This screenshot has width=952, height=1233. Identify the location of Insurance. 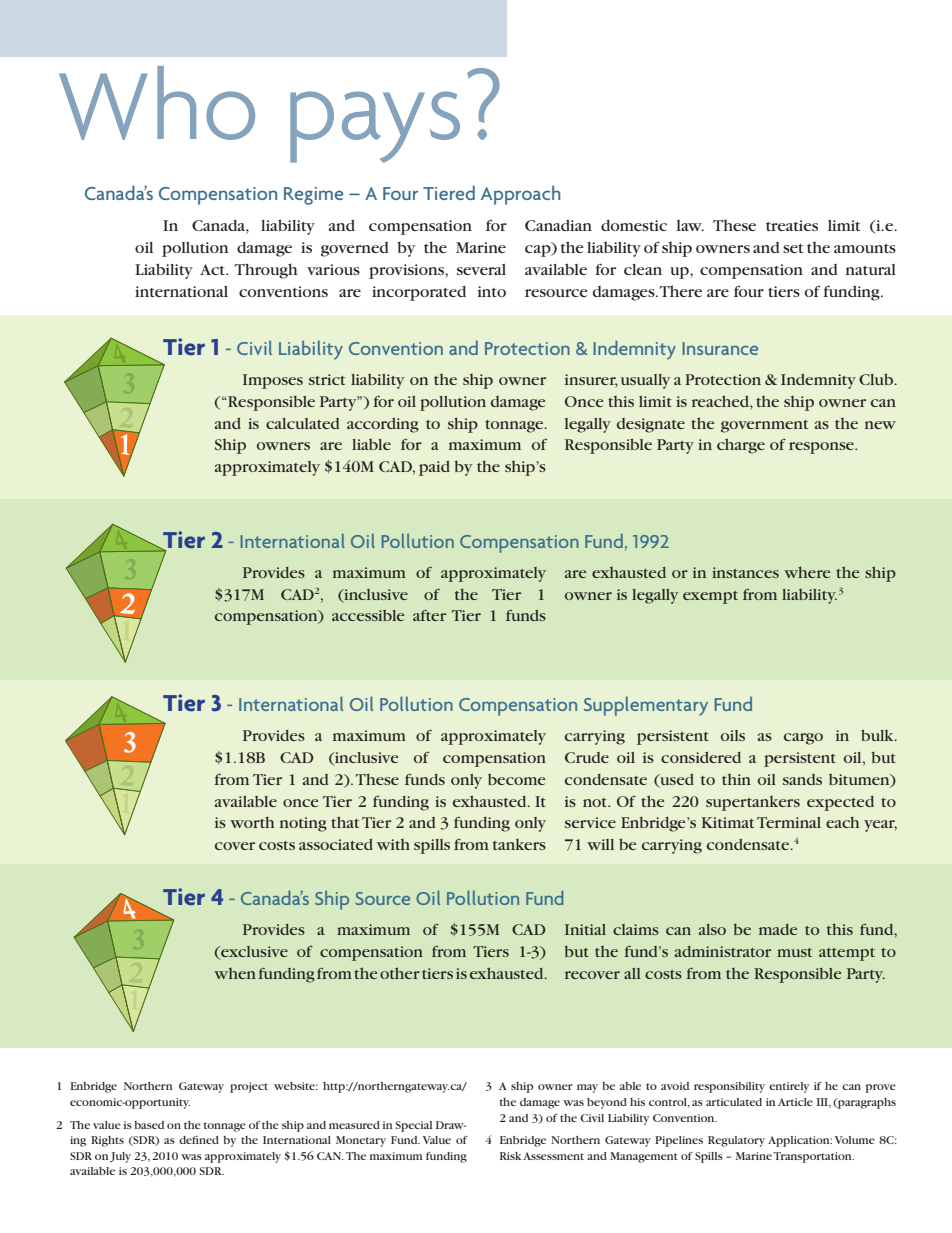
(720, 348).
